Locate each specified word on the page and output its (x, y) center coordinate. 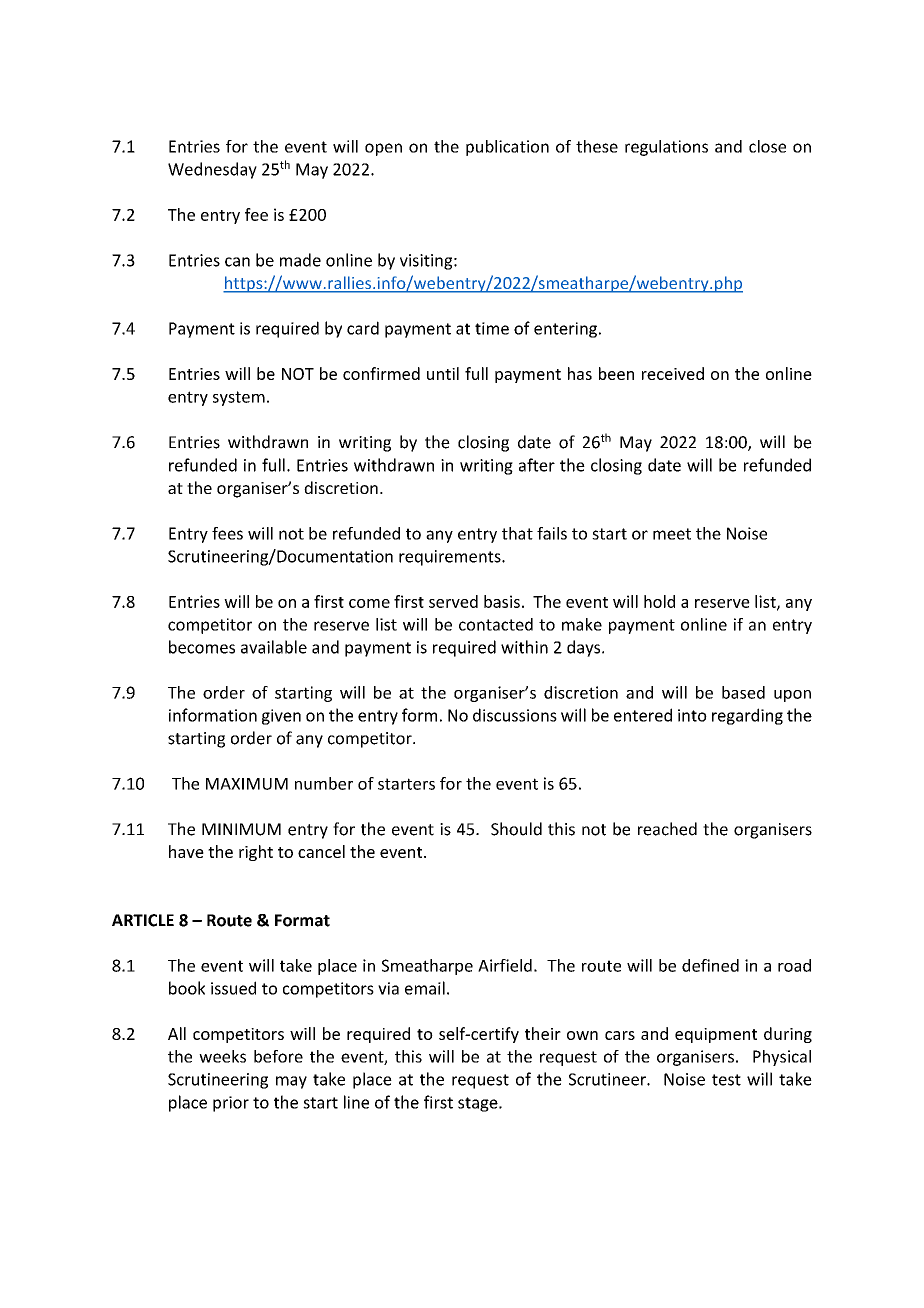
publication (507, 148)
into (692, 715)
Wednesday (212, 170)
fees (227, 533)
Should (516, 829)
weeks (222, 1056)
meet (672, 534)
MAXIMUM (247, 784)
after (537, 465)
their (543, 1033)
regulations (666, 148)
